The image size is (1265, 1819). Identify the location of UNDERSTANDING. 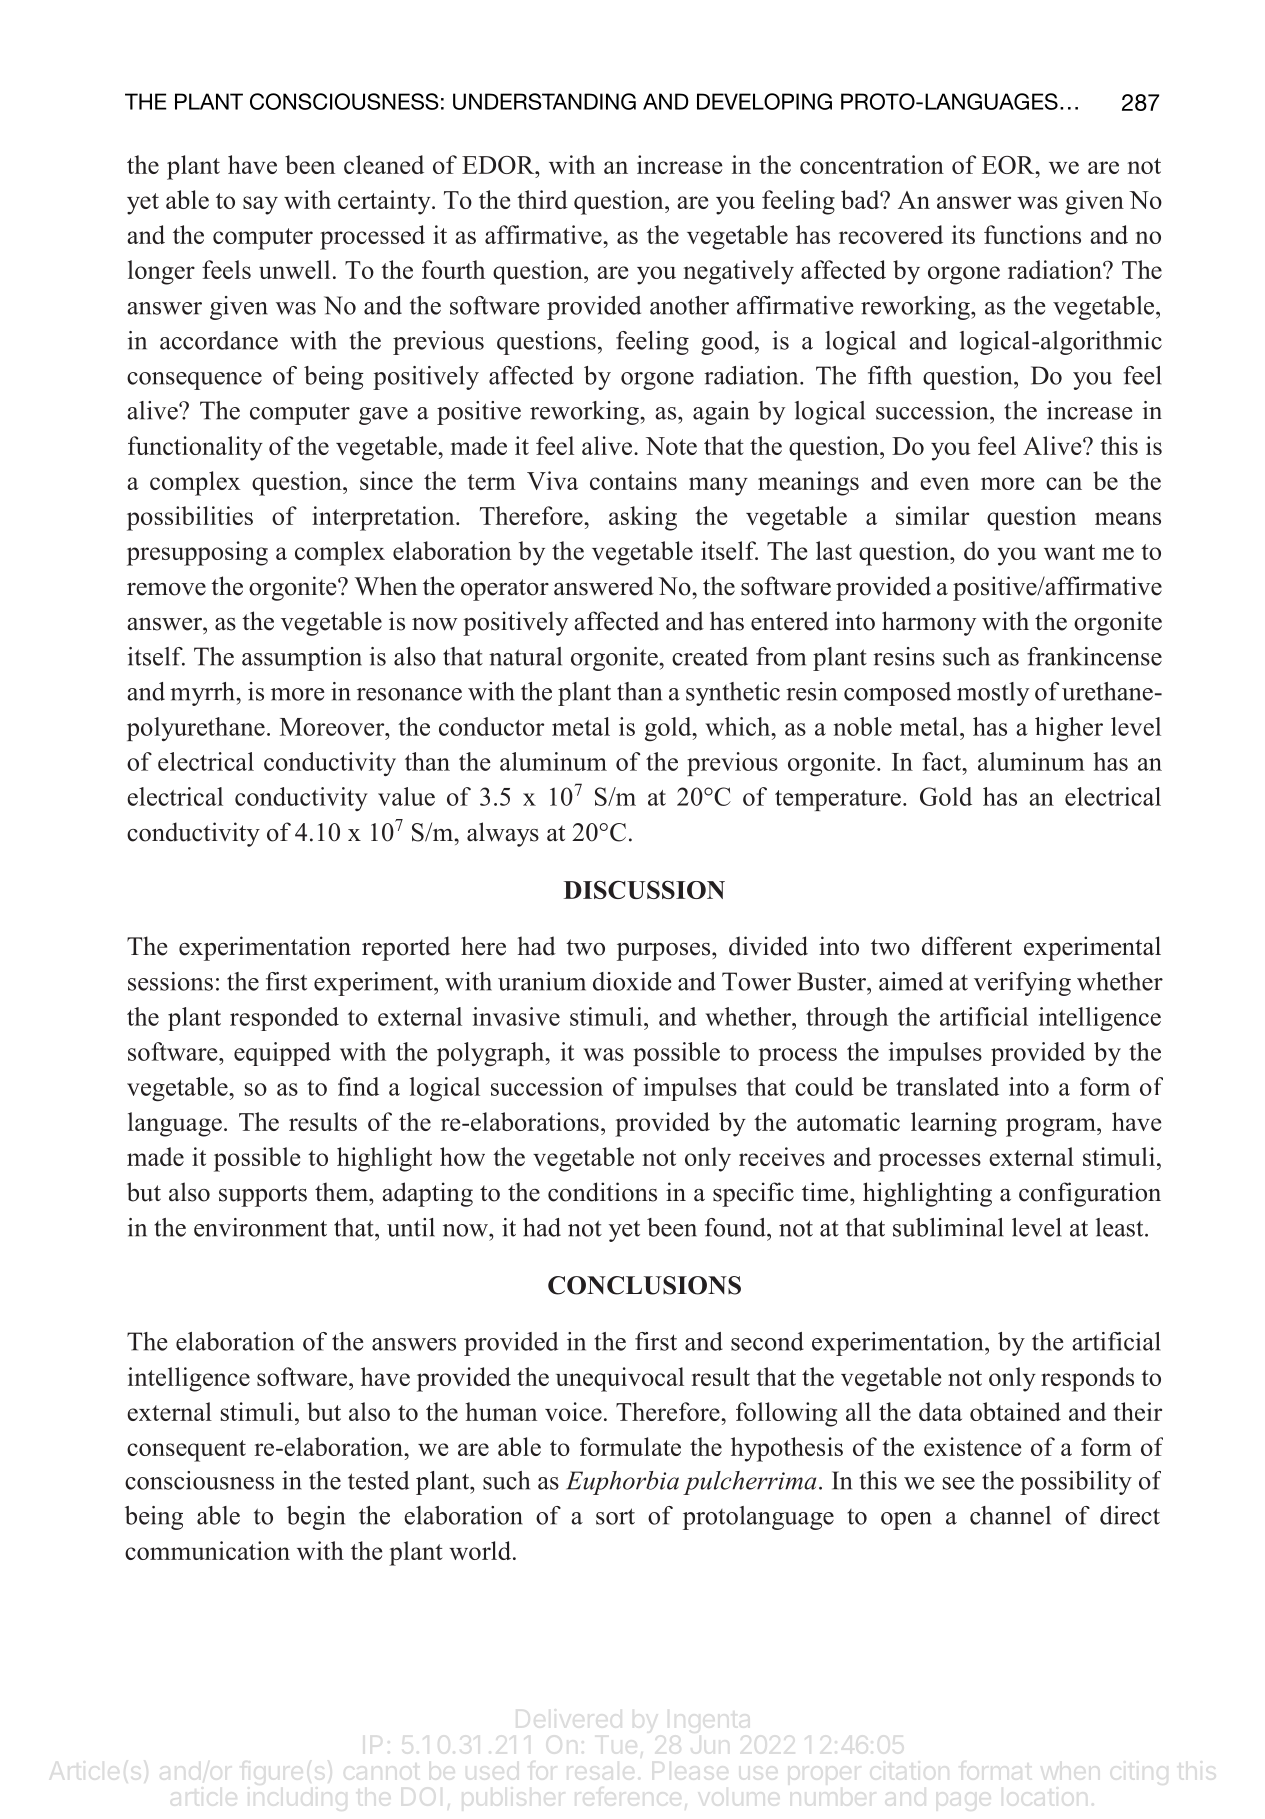
(544, 101).
